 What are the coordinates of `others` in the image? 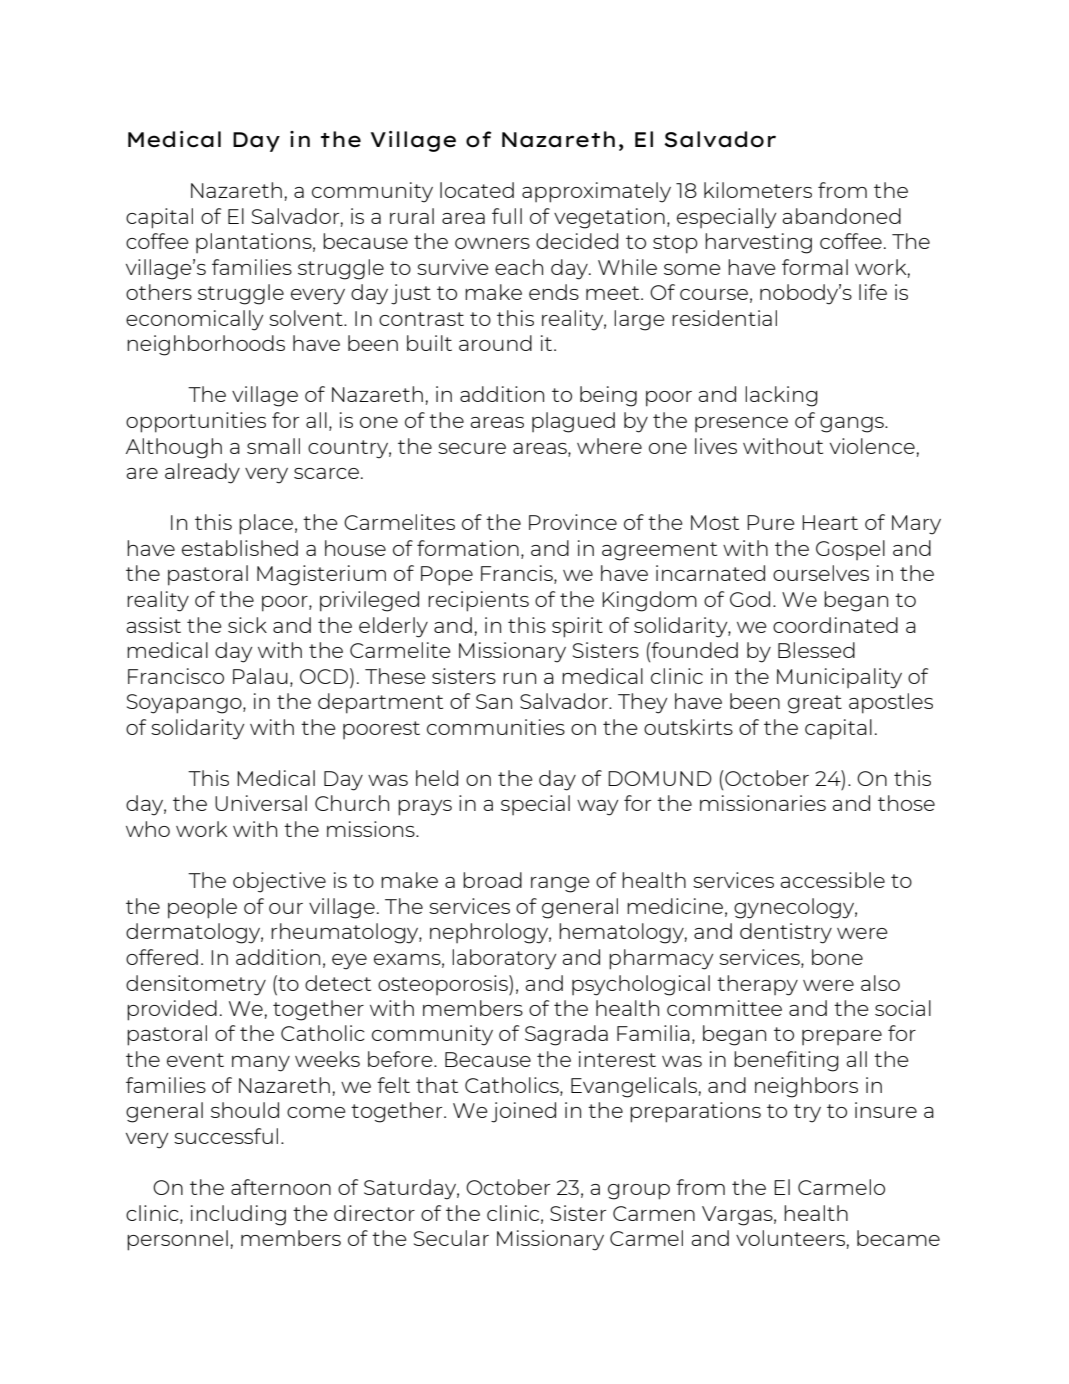 It's located at (159, 292).
